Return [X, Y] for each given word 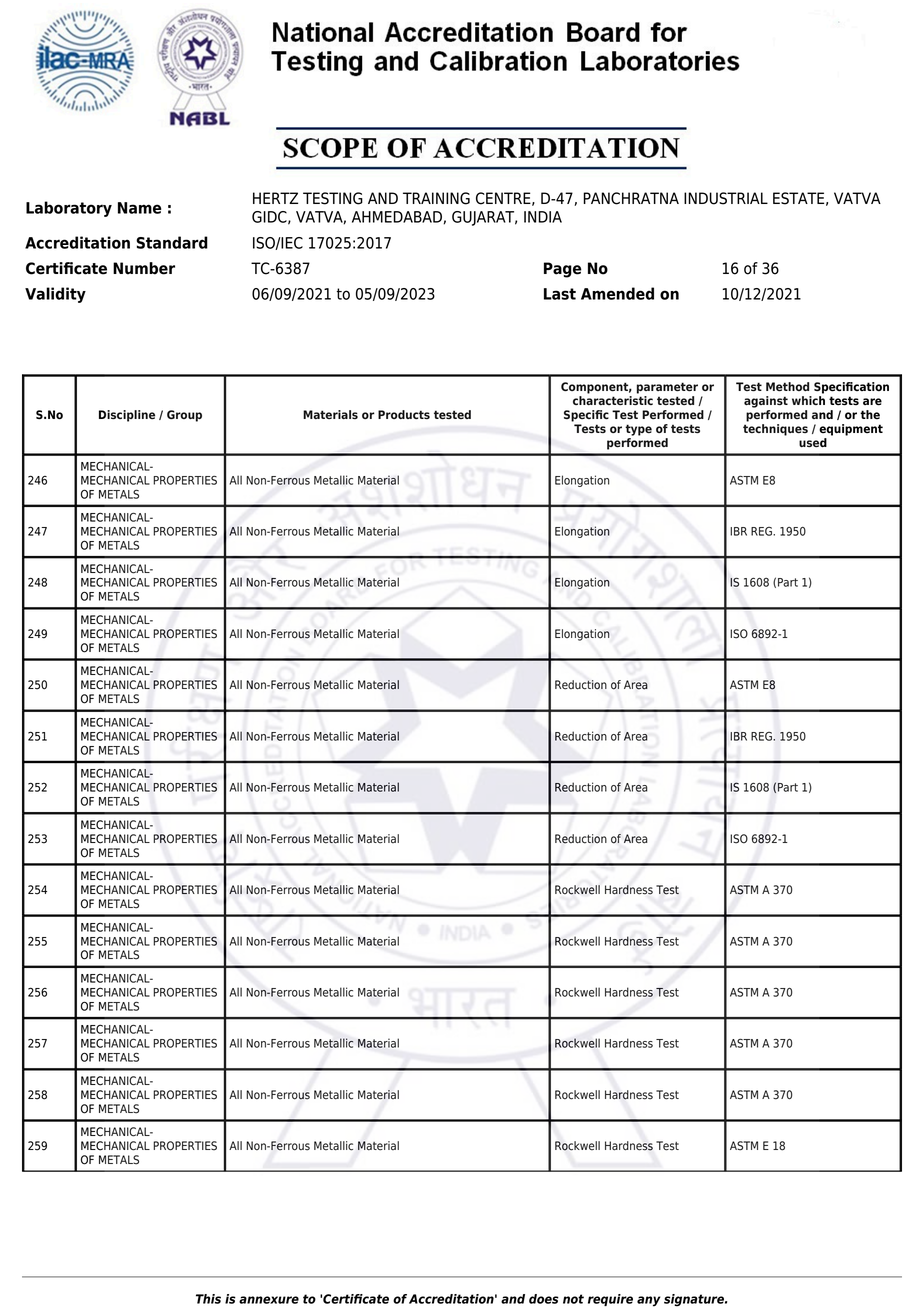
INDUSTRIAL [726, 198]
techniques [775, 430]
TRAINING [436, 198]
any [649, 1301]
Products [404, 414]
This [208, 1299]
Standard [172, 242]
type [638, 430]
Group [184, 416]
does [544, 1299]
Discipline [127, 416]
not [573, 1299]
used [813, 442]
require [610, 1300]
